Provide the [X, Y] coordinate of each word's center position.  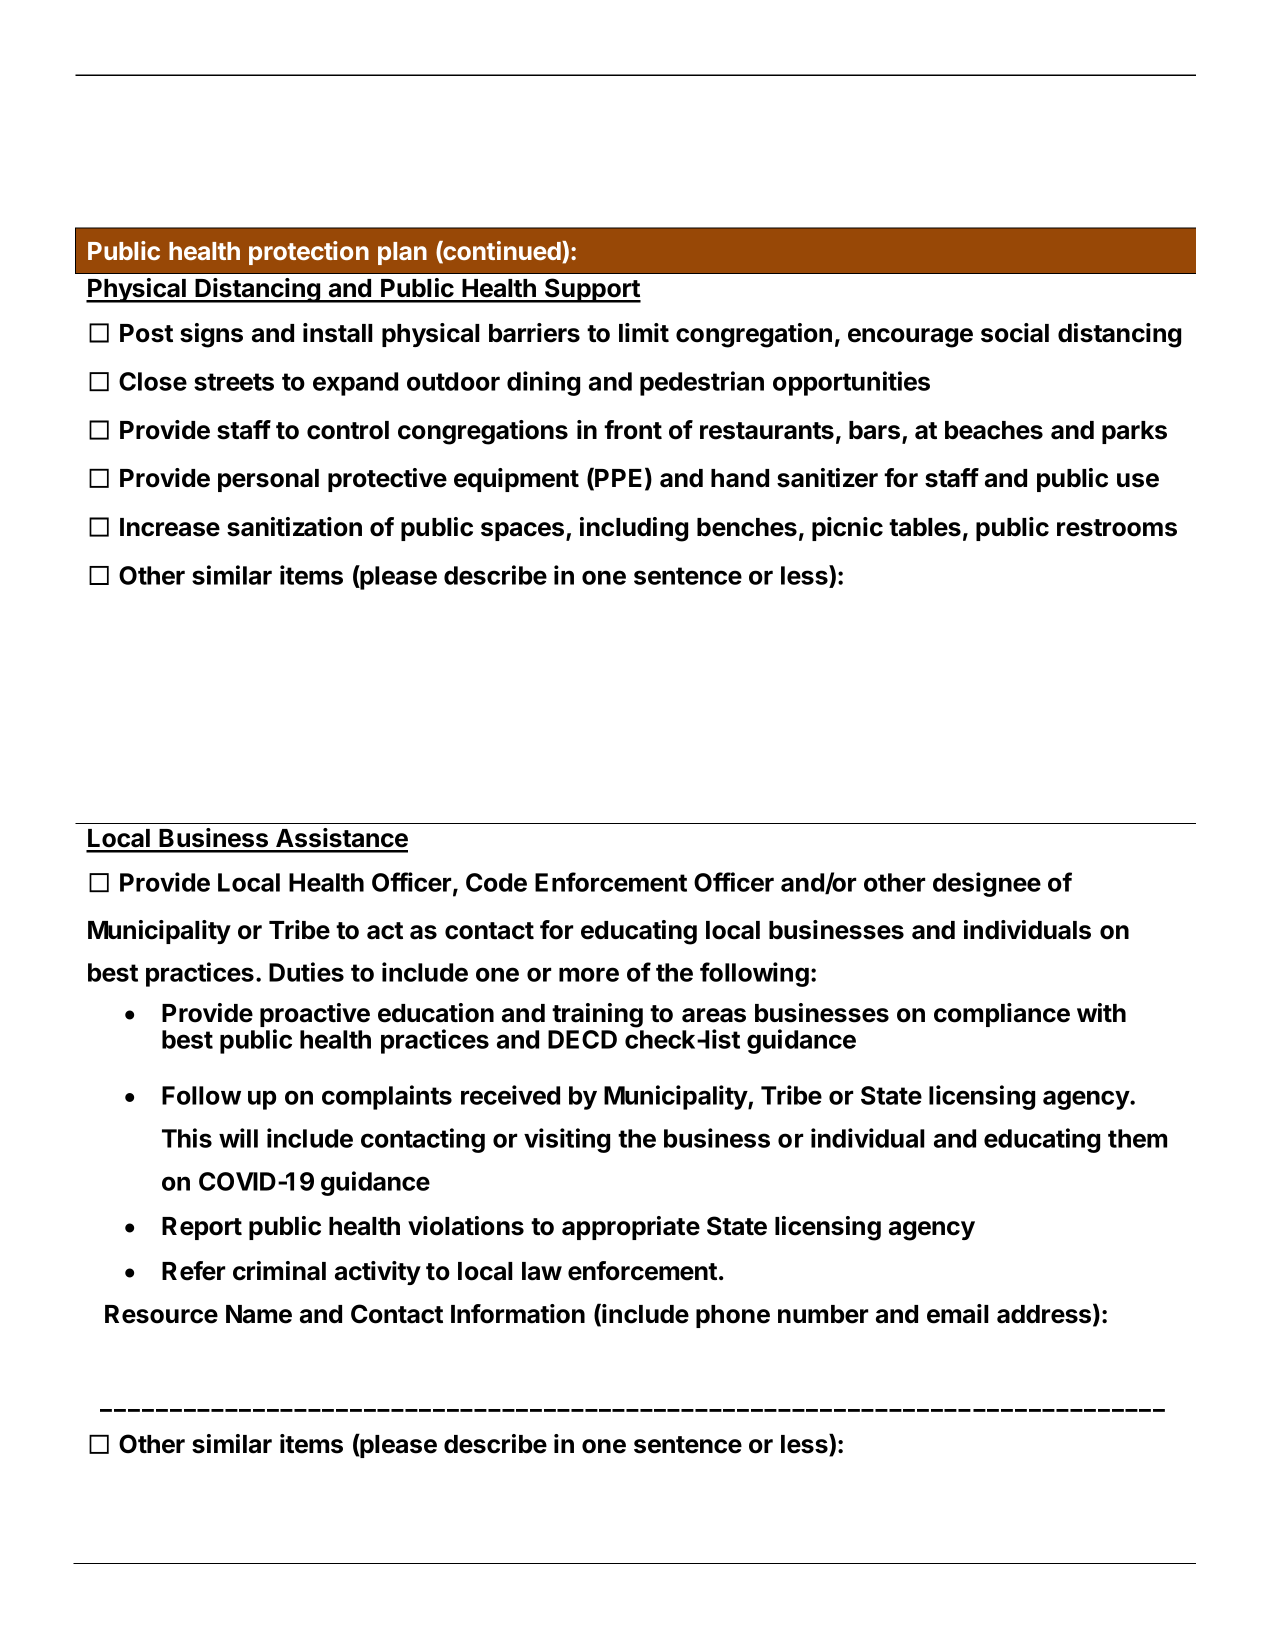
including [634, 529]
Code [496, 882]
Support [592, 290]
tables [925, 527]
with [1101, 1012]
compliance [1002, 1015]
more [589, 974]
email [958, 1314]
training [597, 1015]
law [542, 1271]
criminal [279, 1271]
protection [309, 253]
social [1015, 333]
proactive [315, 1016]
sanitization [294, 527]
